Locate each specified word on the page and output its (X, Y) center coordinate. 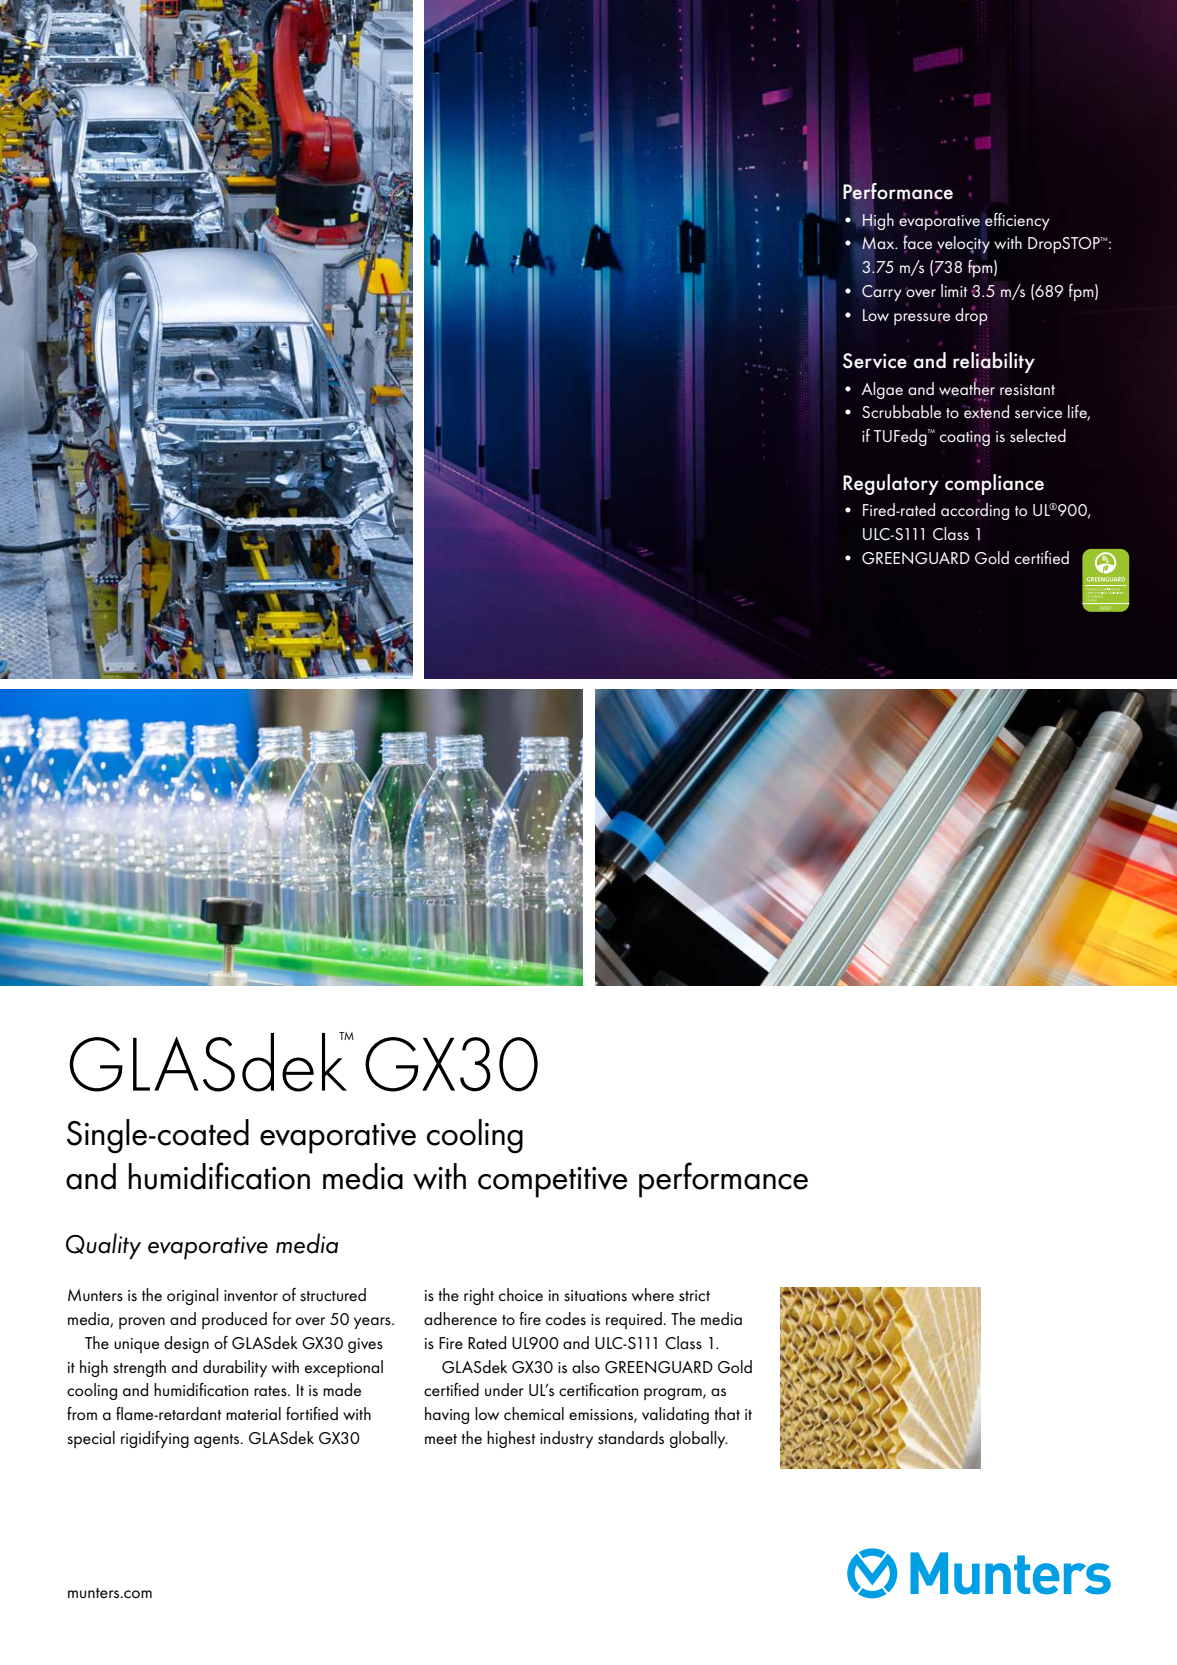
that (727, 1413)
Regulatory (891, 484)
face (917, 243)
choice (521, 1294)
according (975, 510)
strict (694, 1295)
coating (965, 439)
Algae (882, 390)
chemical (534, 1413)
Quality (103, 1246)
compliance (994, 484)
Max (879, 244)
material (253, 1413)
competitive (553, 1182)
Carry (882, 293)
